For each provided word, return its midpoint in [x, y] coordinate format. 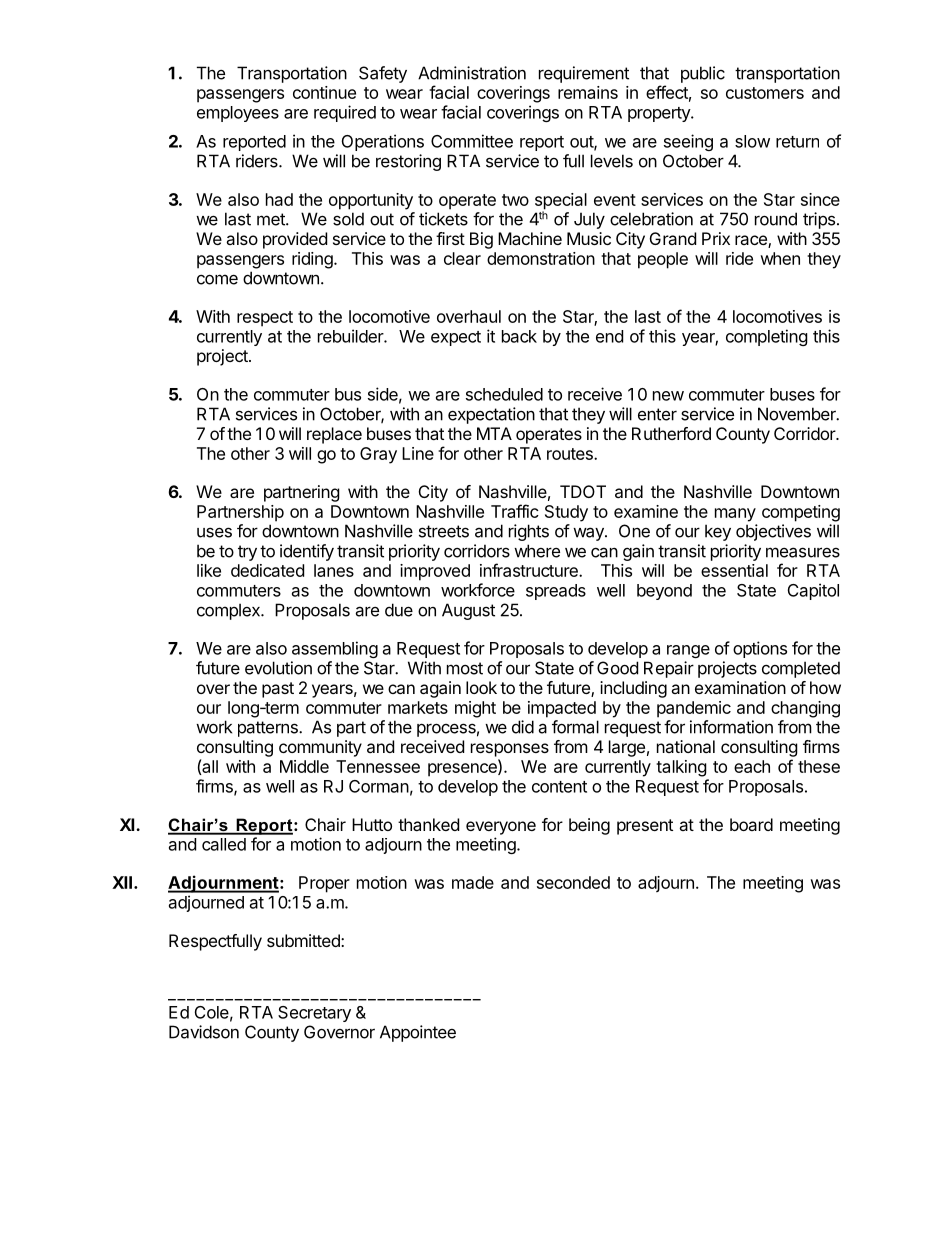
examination [740, 687]
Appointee [418, 1033]
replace [334, 435]
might [475, 709]
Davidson [204, 1032]
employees [238, 114]
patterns [269, 729]
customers [765, 93]
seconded [573, 882]
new [668, 396]
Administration [472, 73]
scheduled [504, 394]
